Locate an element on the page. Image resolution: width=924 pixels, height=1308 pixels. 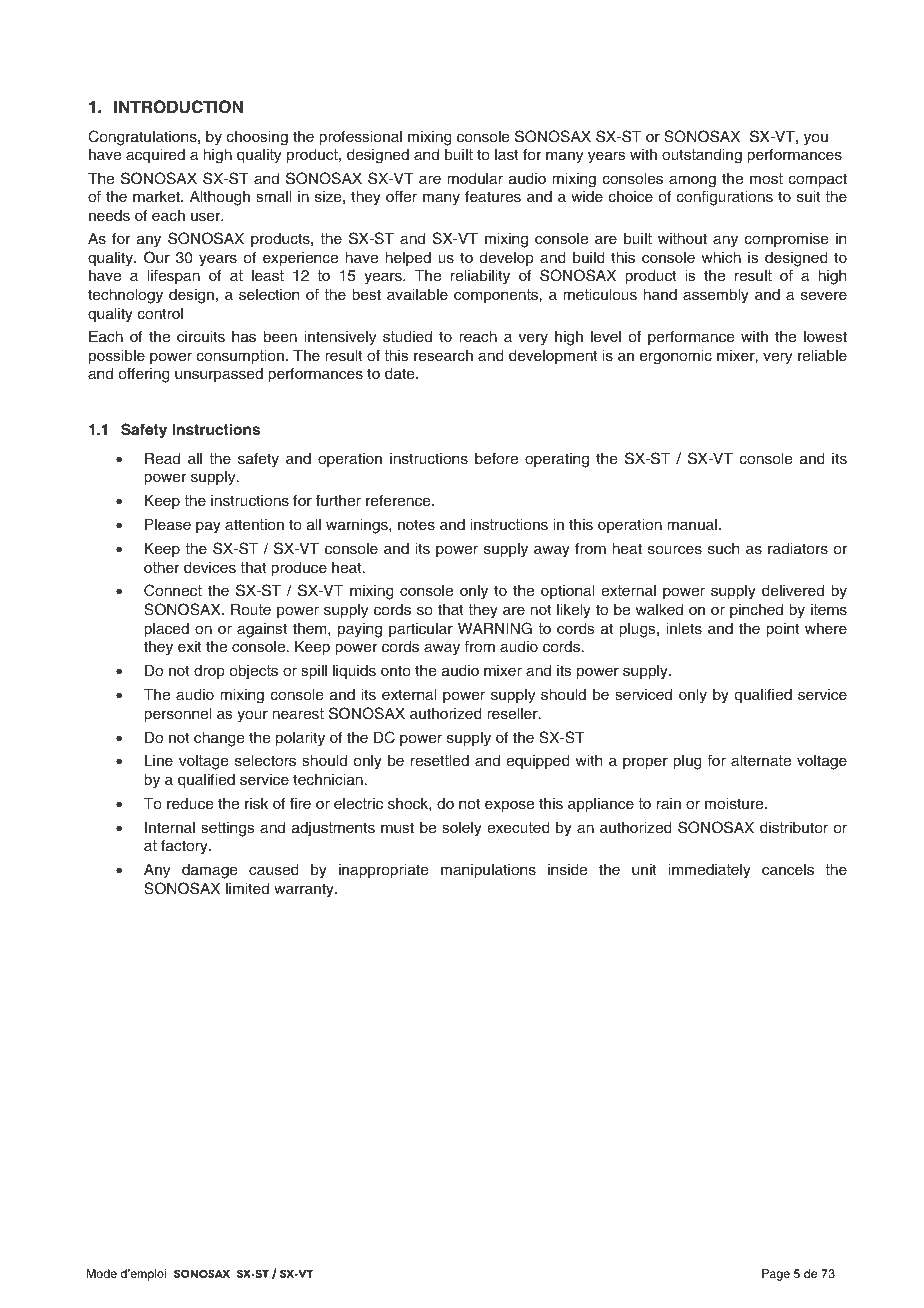
acquired is located at coordinates (155, 156).
